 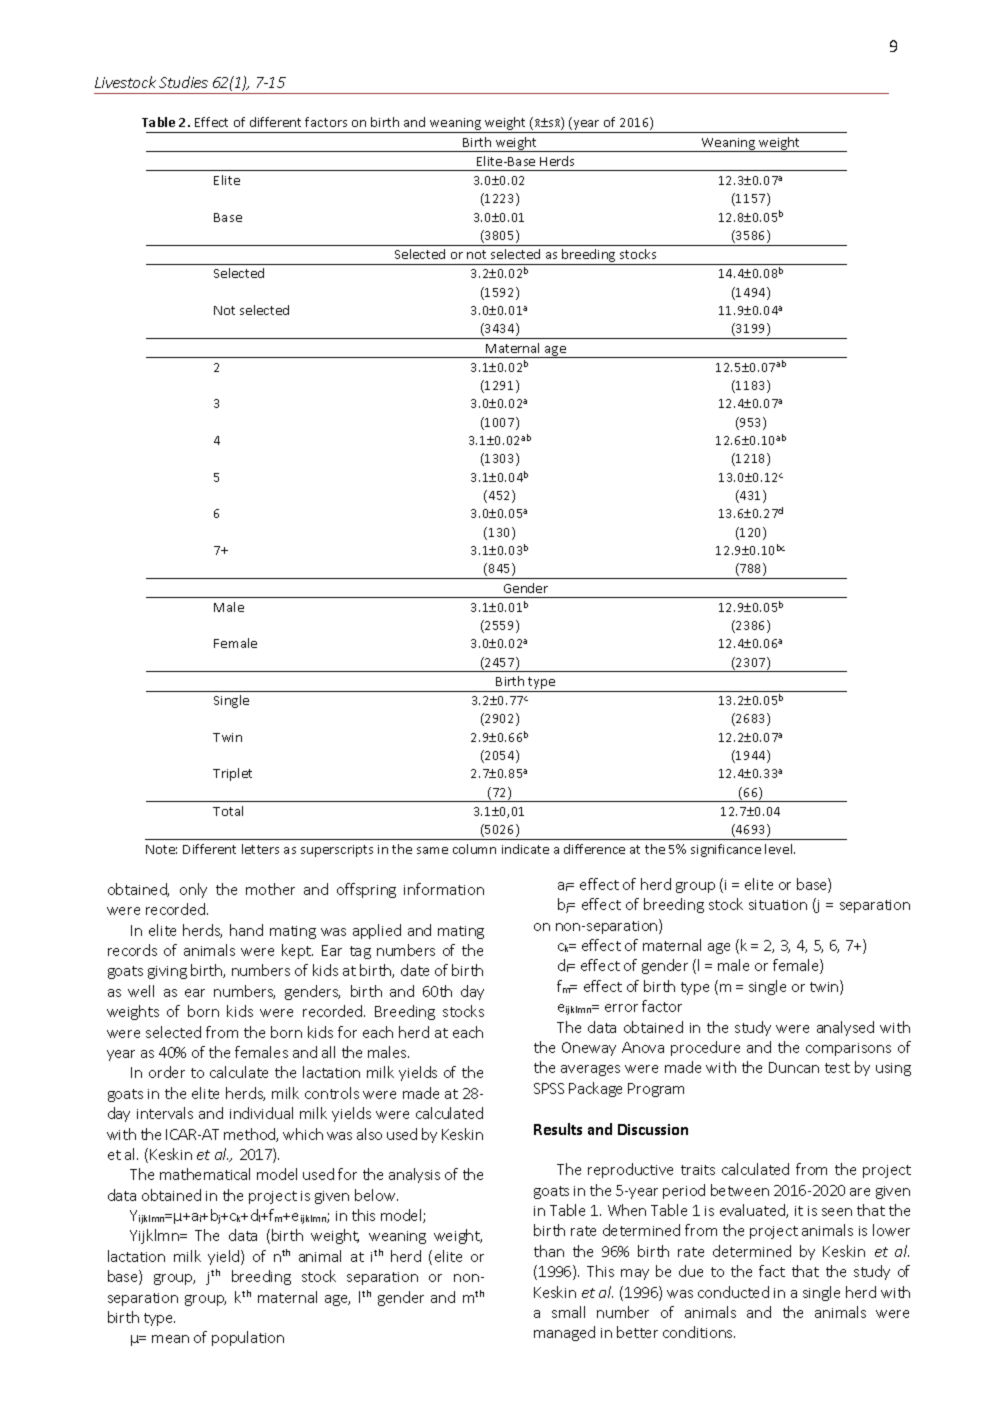 What do you see at coordinates (246, 930) in the document?
I see `hand` at bounding box center [246, 930].
